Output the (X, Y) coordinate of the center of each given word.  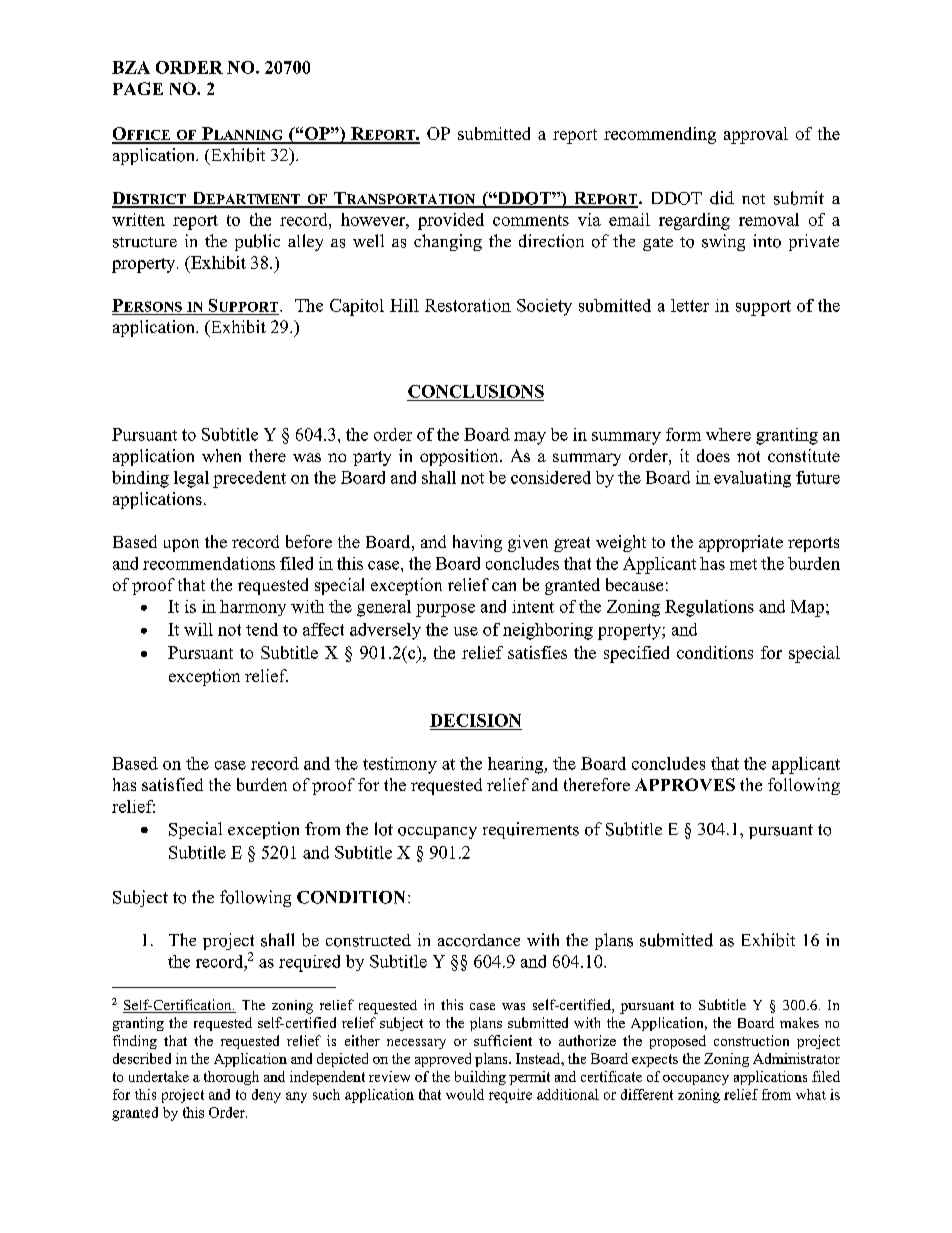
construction (751, 1040)
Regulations (709, 608)
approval (756, 135)
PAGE (138, 88)
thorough (231, 1078)
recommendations (209, 563)
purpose (445, 610)
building (480, 1078)
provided (451, 221)
